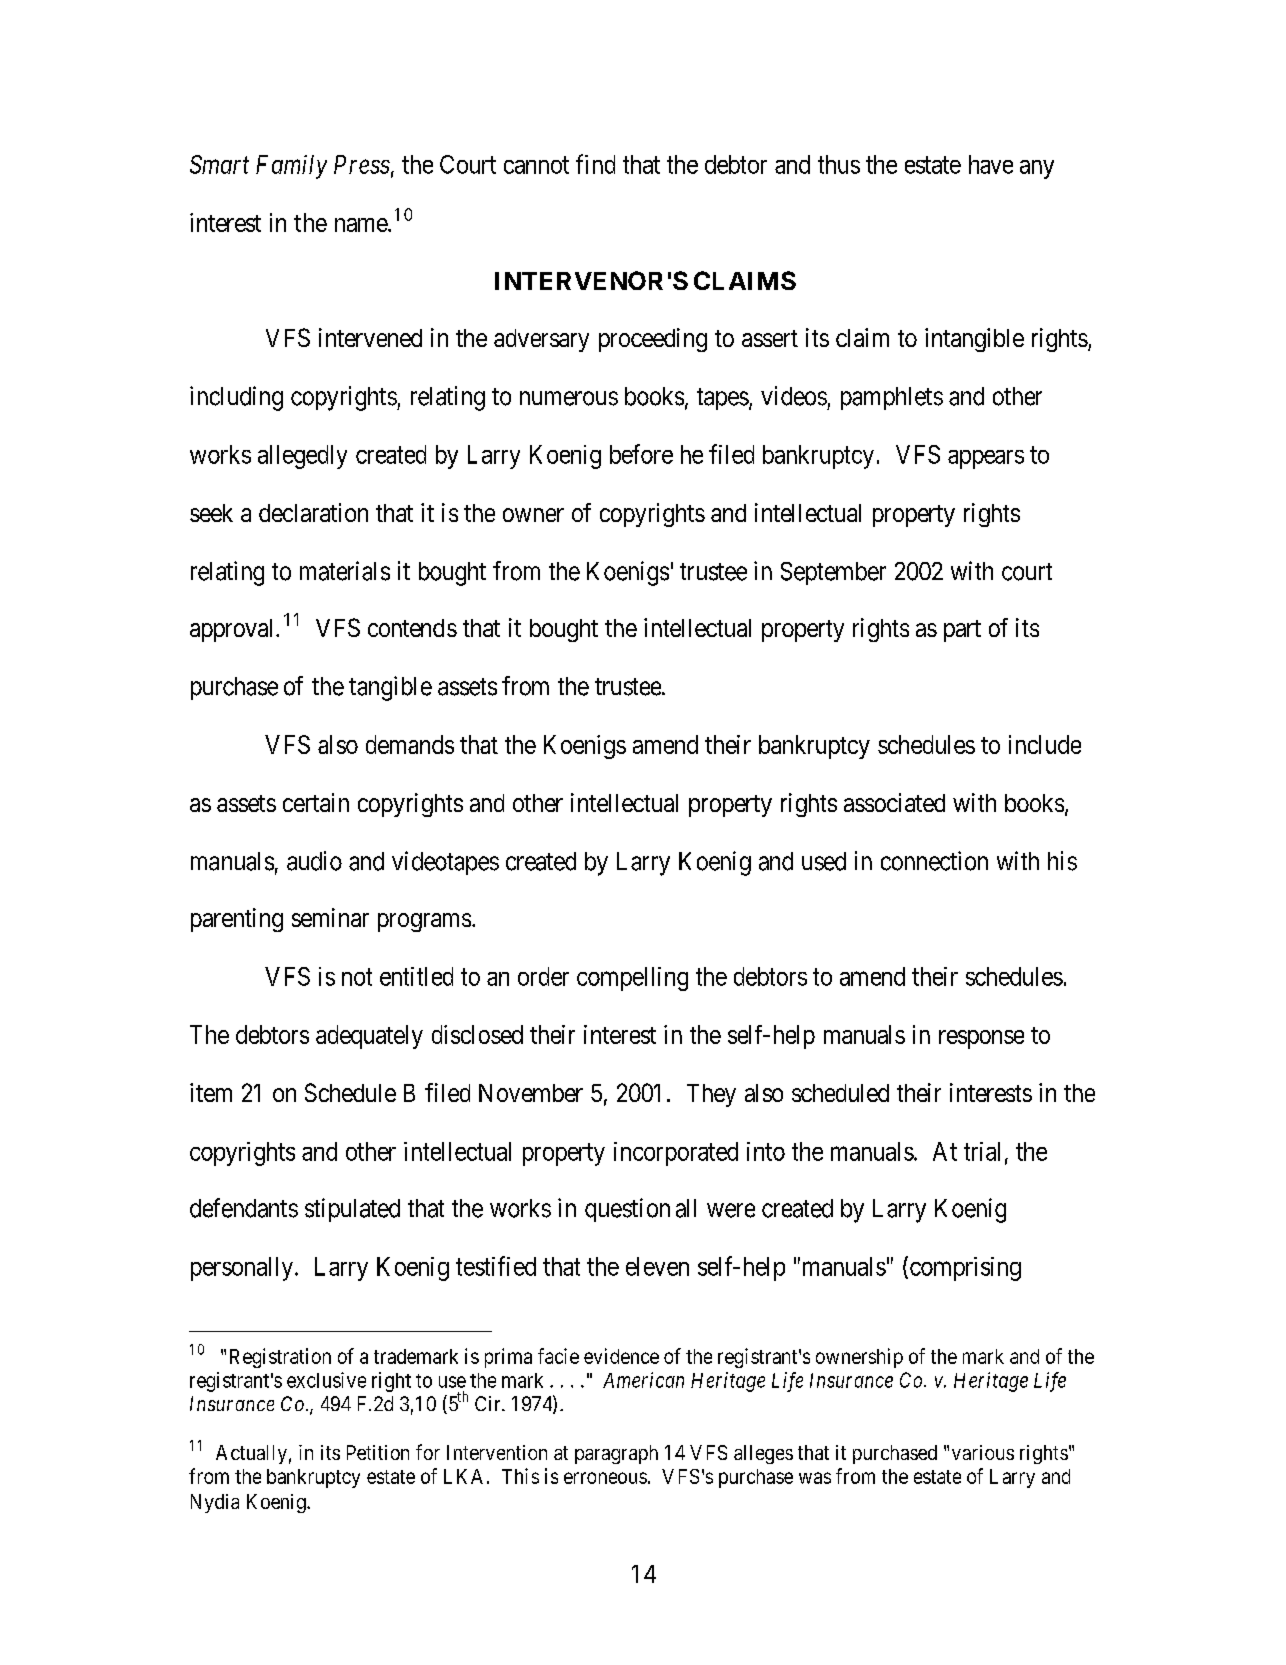  I want to click on certain, so click(316, 802).
